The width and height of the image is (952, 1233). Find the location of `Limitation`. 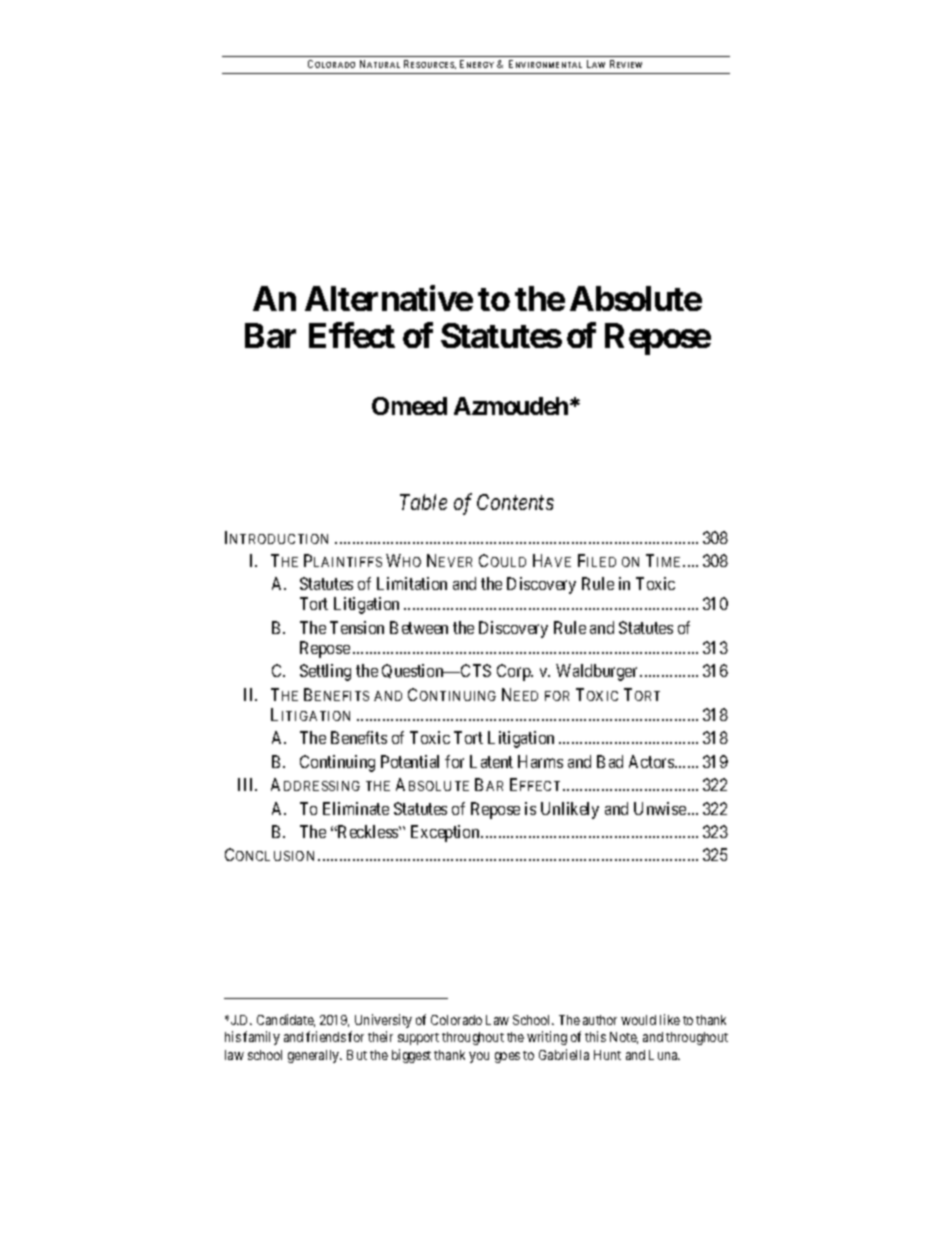

Limitation is located at coordinates (412, 583).
